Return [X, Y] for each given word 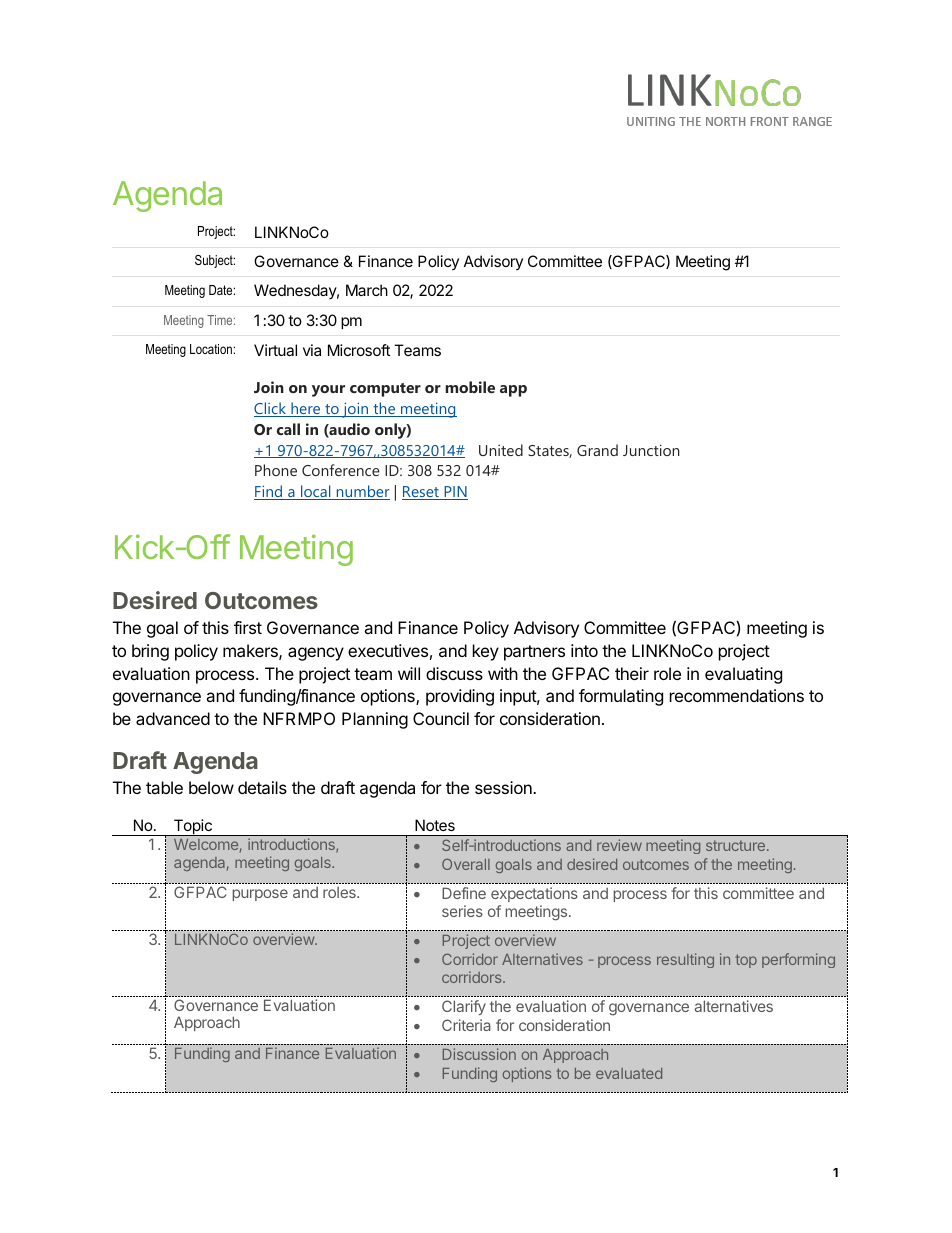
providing [460, 697]
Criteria [466, 1025]
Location [211, 349]
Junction [651, 450]
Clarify [464, 1007]
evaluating [743, 675]
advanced [173, 718]
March [367, 290]
